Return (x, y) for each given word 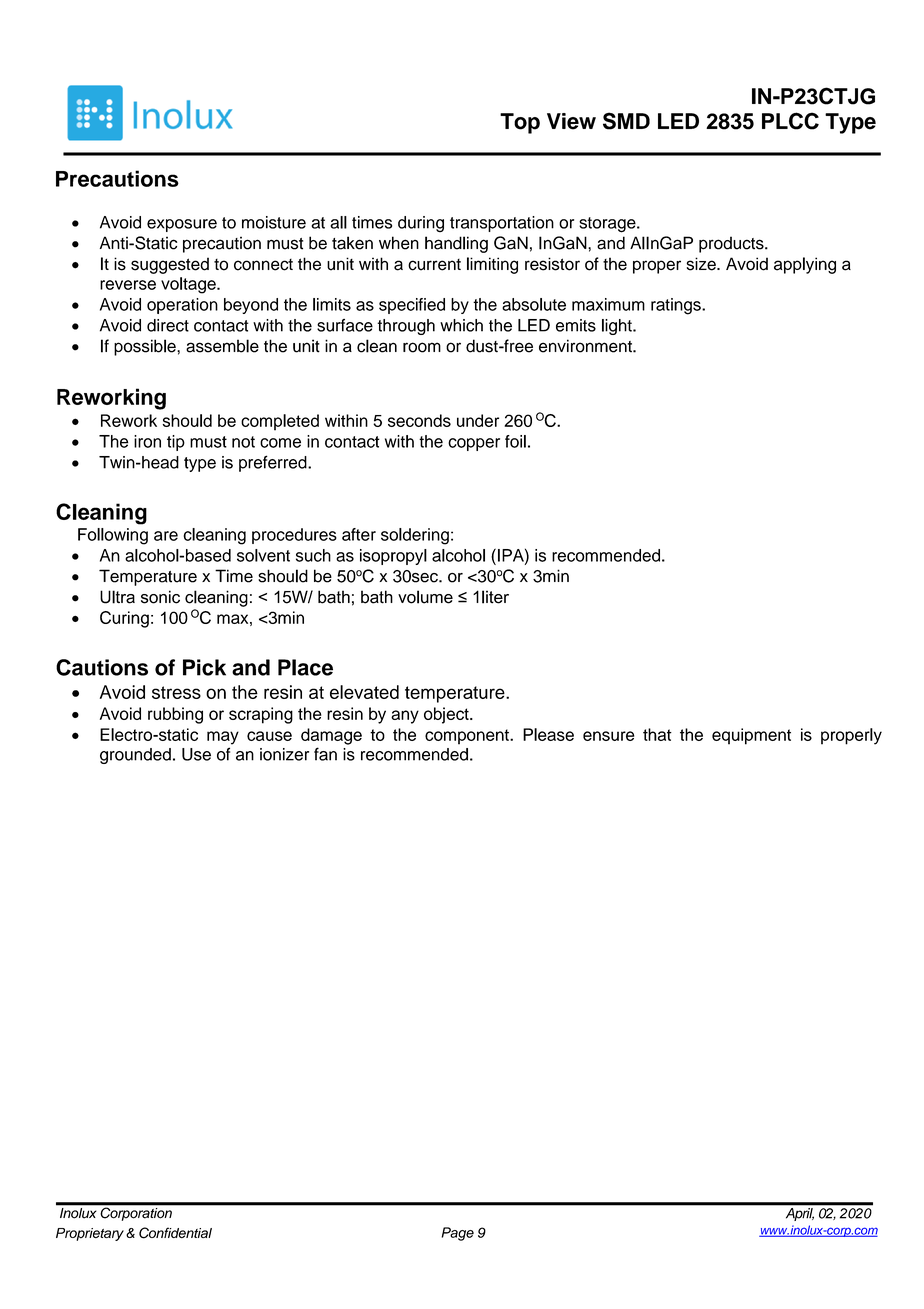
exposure (182, 225)
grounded (135, 756)
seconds (419, 420)
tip (176, 443)
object (447, 715)
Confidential (175, 1233)
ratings (677, 306)
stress (176, 692)
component (468, 737)
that (657, 734)
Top (520, 123)
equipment (751, 736)
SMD (626, 121)
